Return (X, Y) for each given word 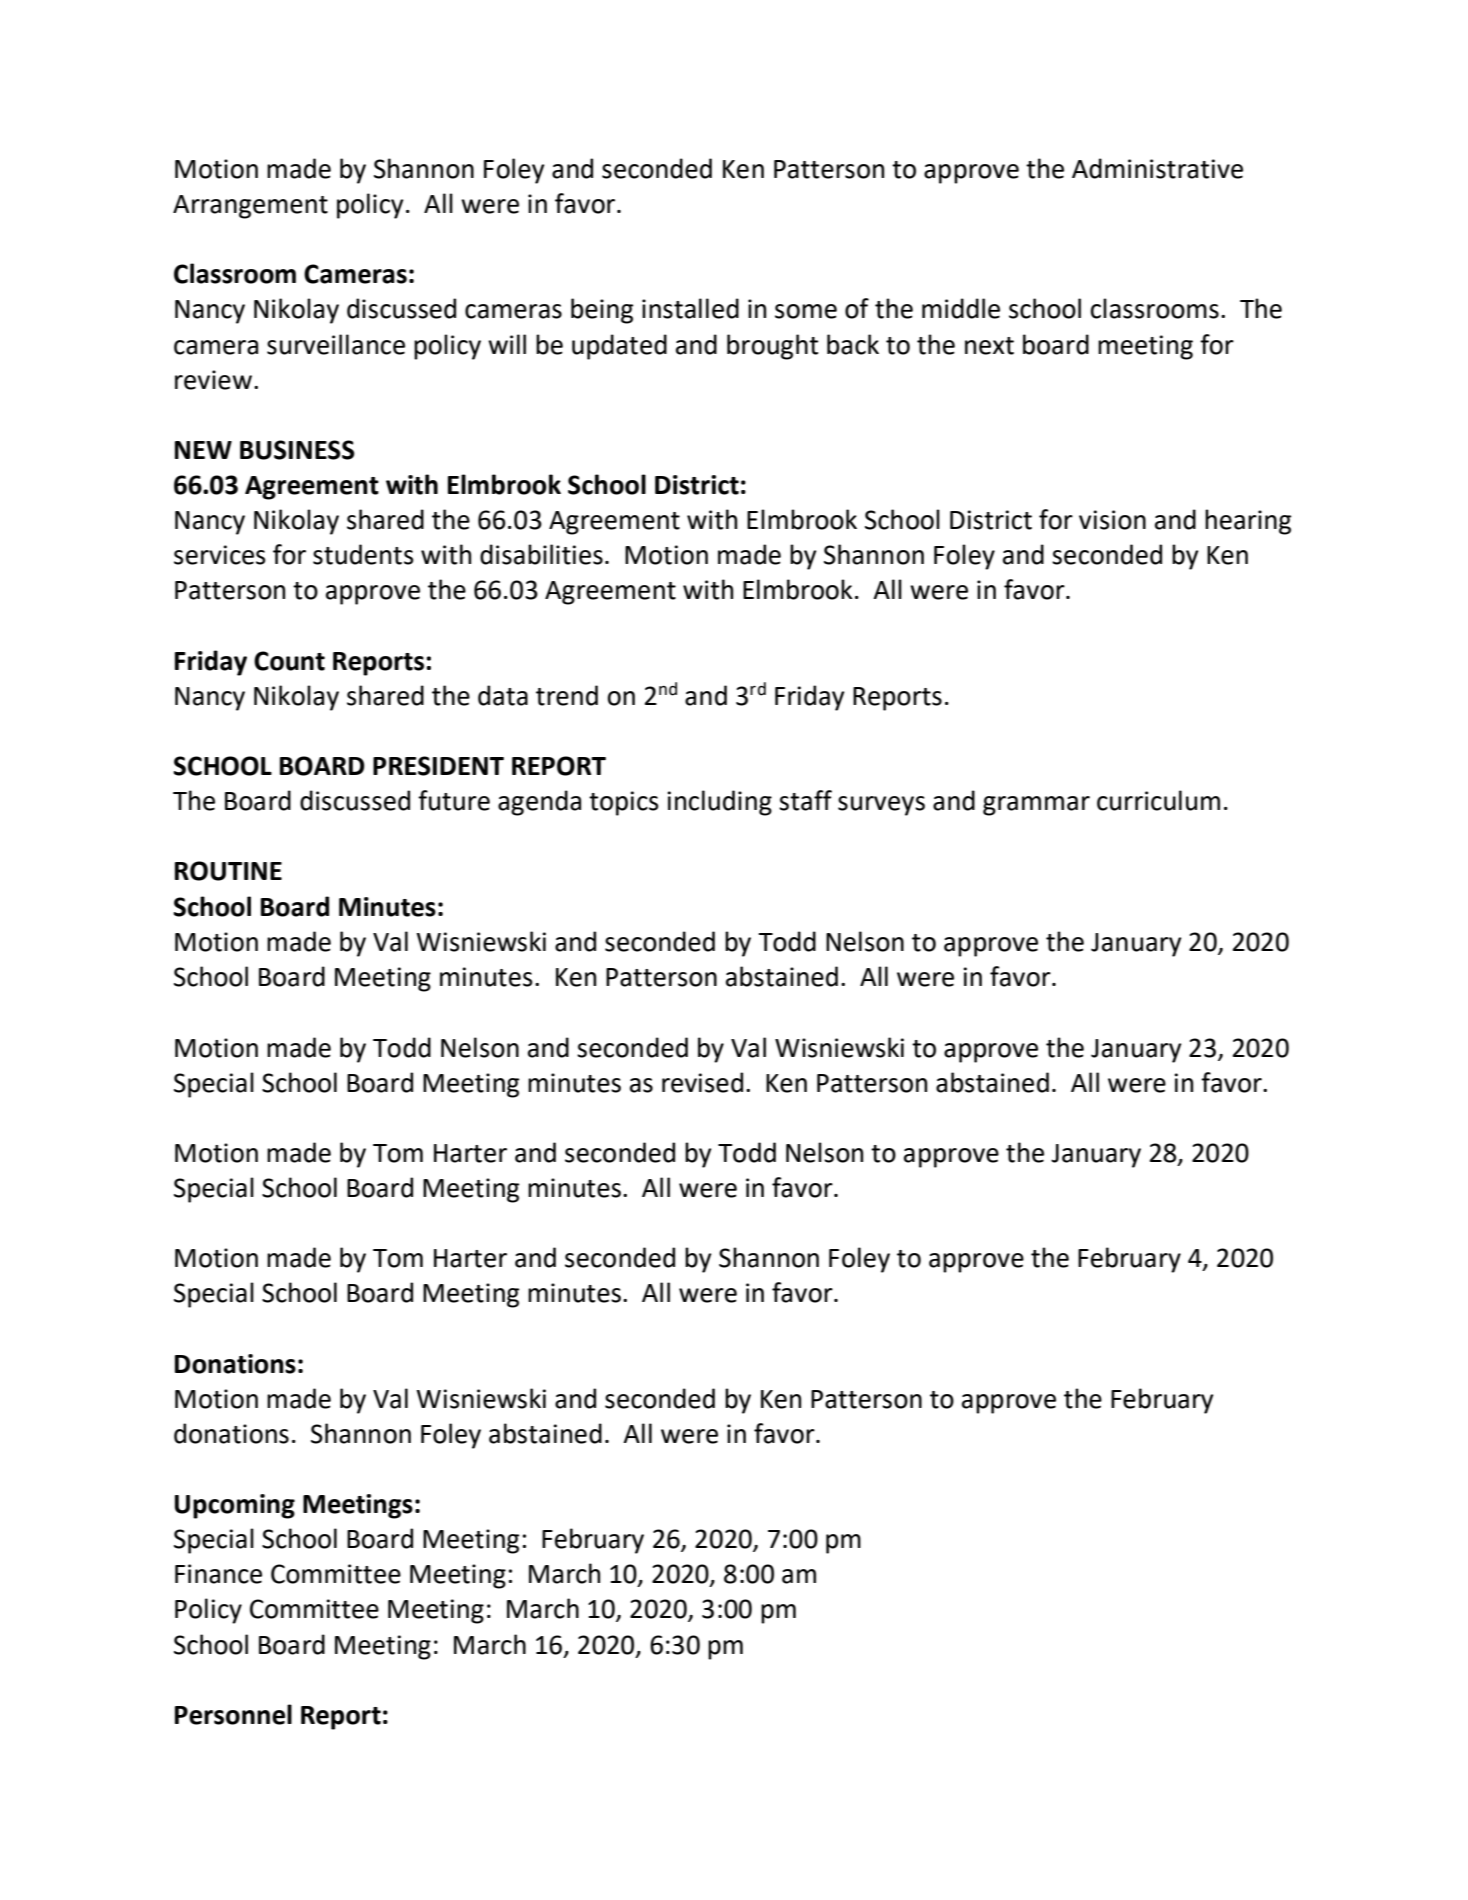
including (720, 803)
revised (702, 1082)
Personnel (233, 1714)
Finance (218, 1574)
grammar (1036, 806)
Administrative (1157, 168)
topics (624, 803)
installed (690, 308)
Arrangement (250, 207)
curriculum (1158, 800)
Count (289, 661)
